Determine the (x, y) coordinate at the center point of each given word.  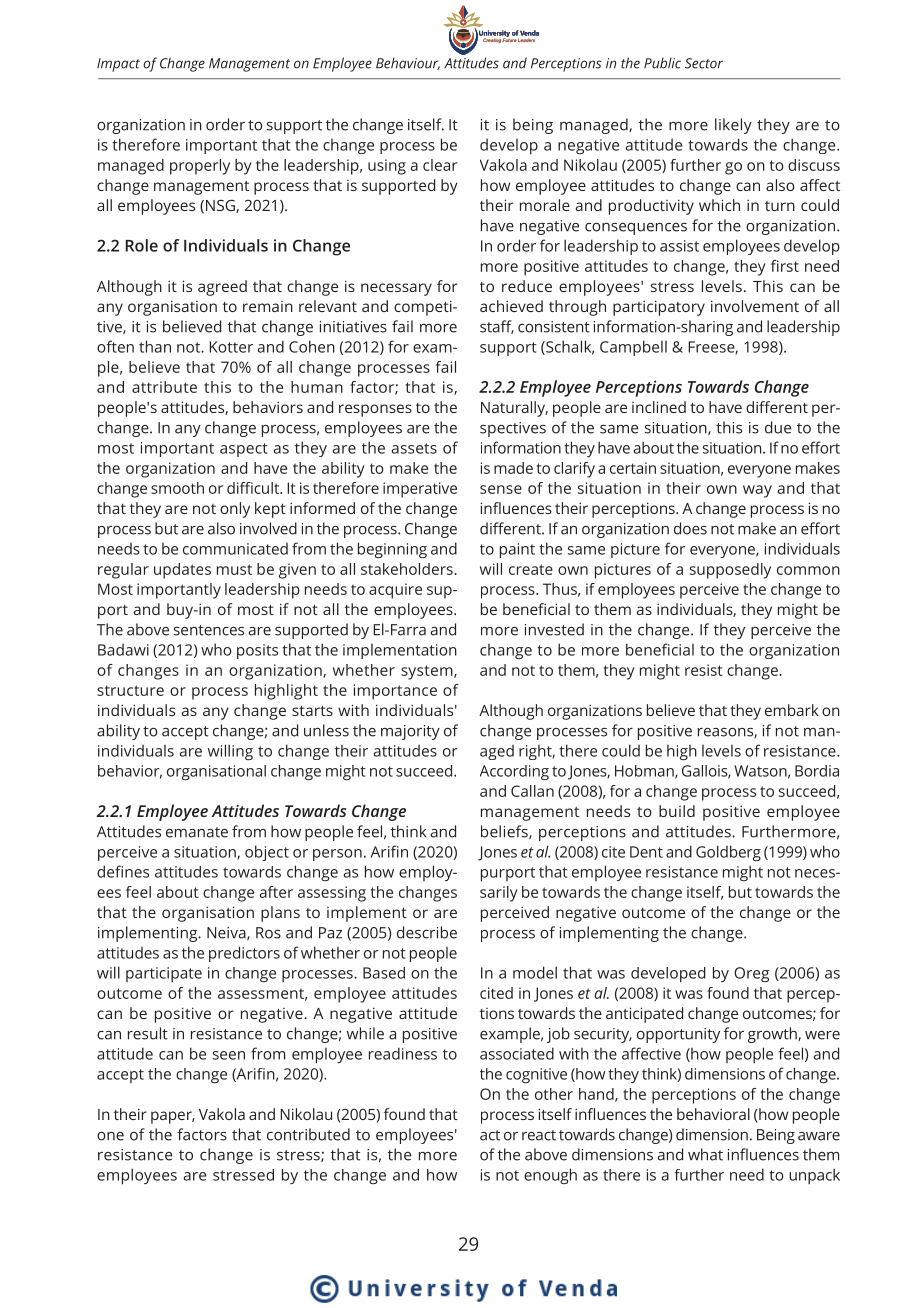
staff (497, 327)
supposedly (730, 571)
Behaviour (408, 63)
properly (200, 167)
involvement (755, 306)
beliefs (505, 832)
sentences (209, 630)
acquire (395, 591)
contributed (308, 1134)
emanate (197, 832)
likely (733, 126)
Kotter (231, 347)
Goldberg (728, 853)
